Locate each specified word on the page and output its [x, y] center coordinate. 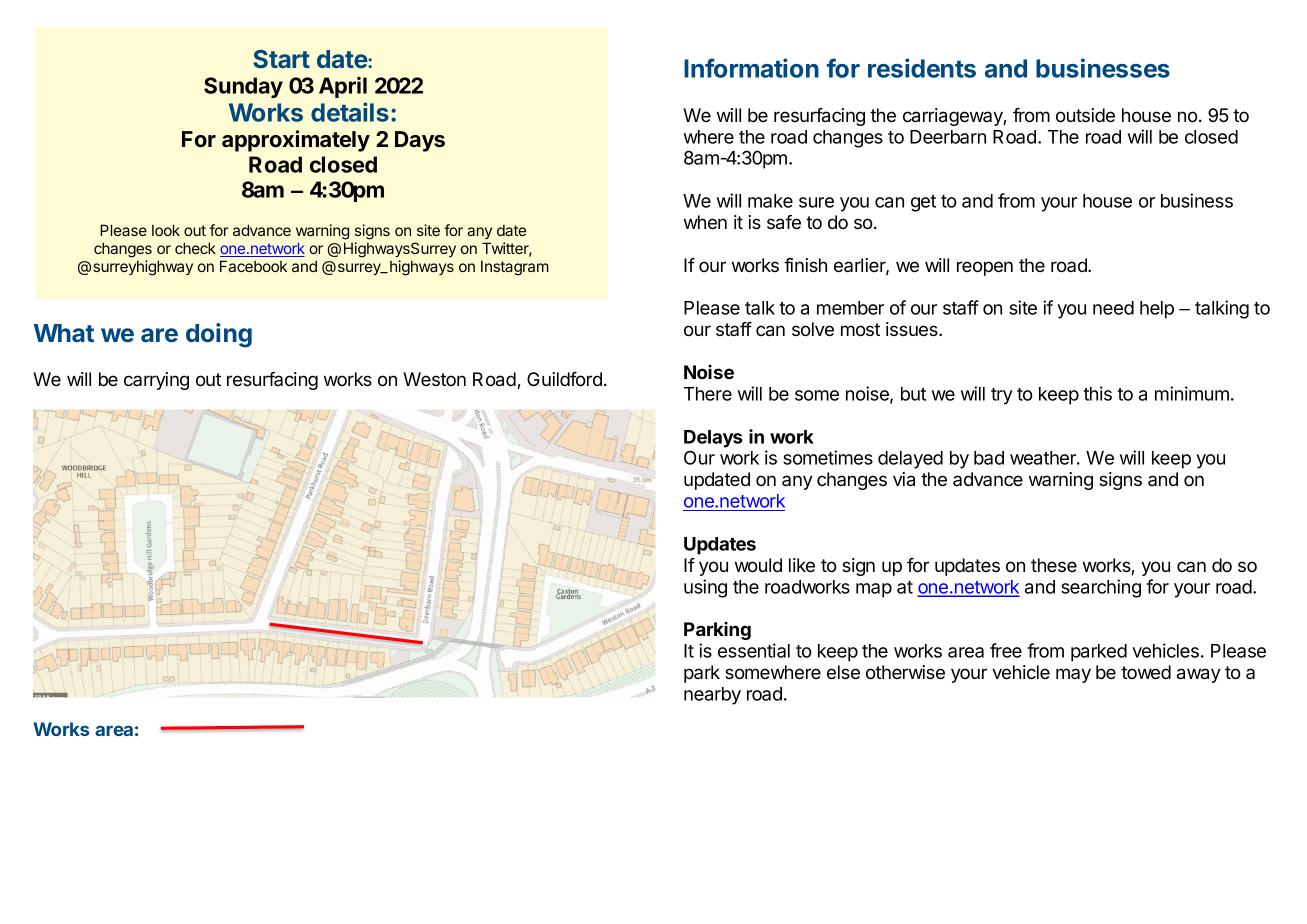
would [758, 565]
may [1073, 675]
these [1054, 565]
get [923, 203]
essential [754, 650]
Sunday [243, 87]
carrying [156, 381]
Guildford [564, 379]
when [705, 222]
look [166, 230]
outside [1085, 115]
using [705, 588]
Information [751, 68]
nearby [712, 696]
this [1097, 393]
